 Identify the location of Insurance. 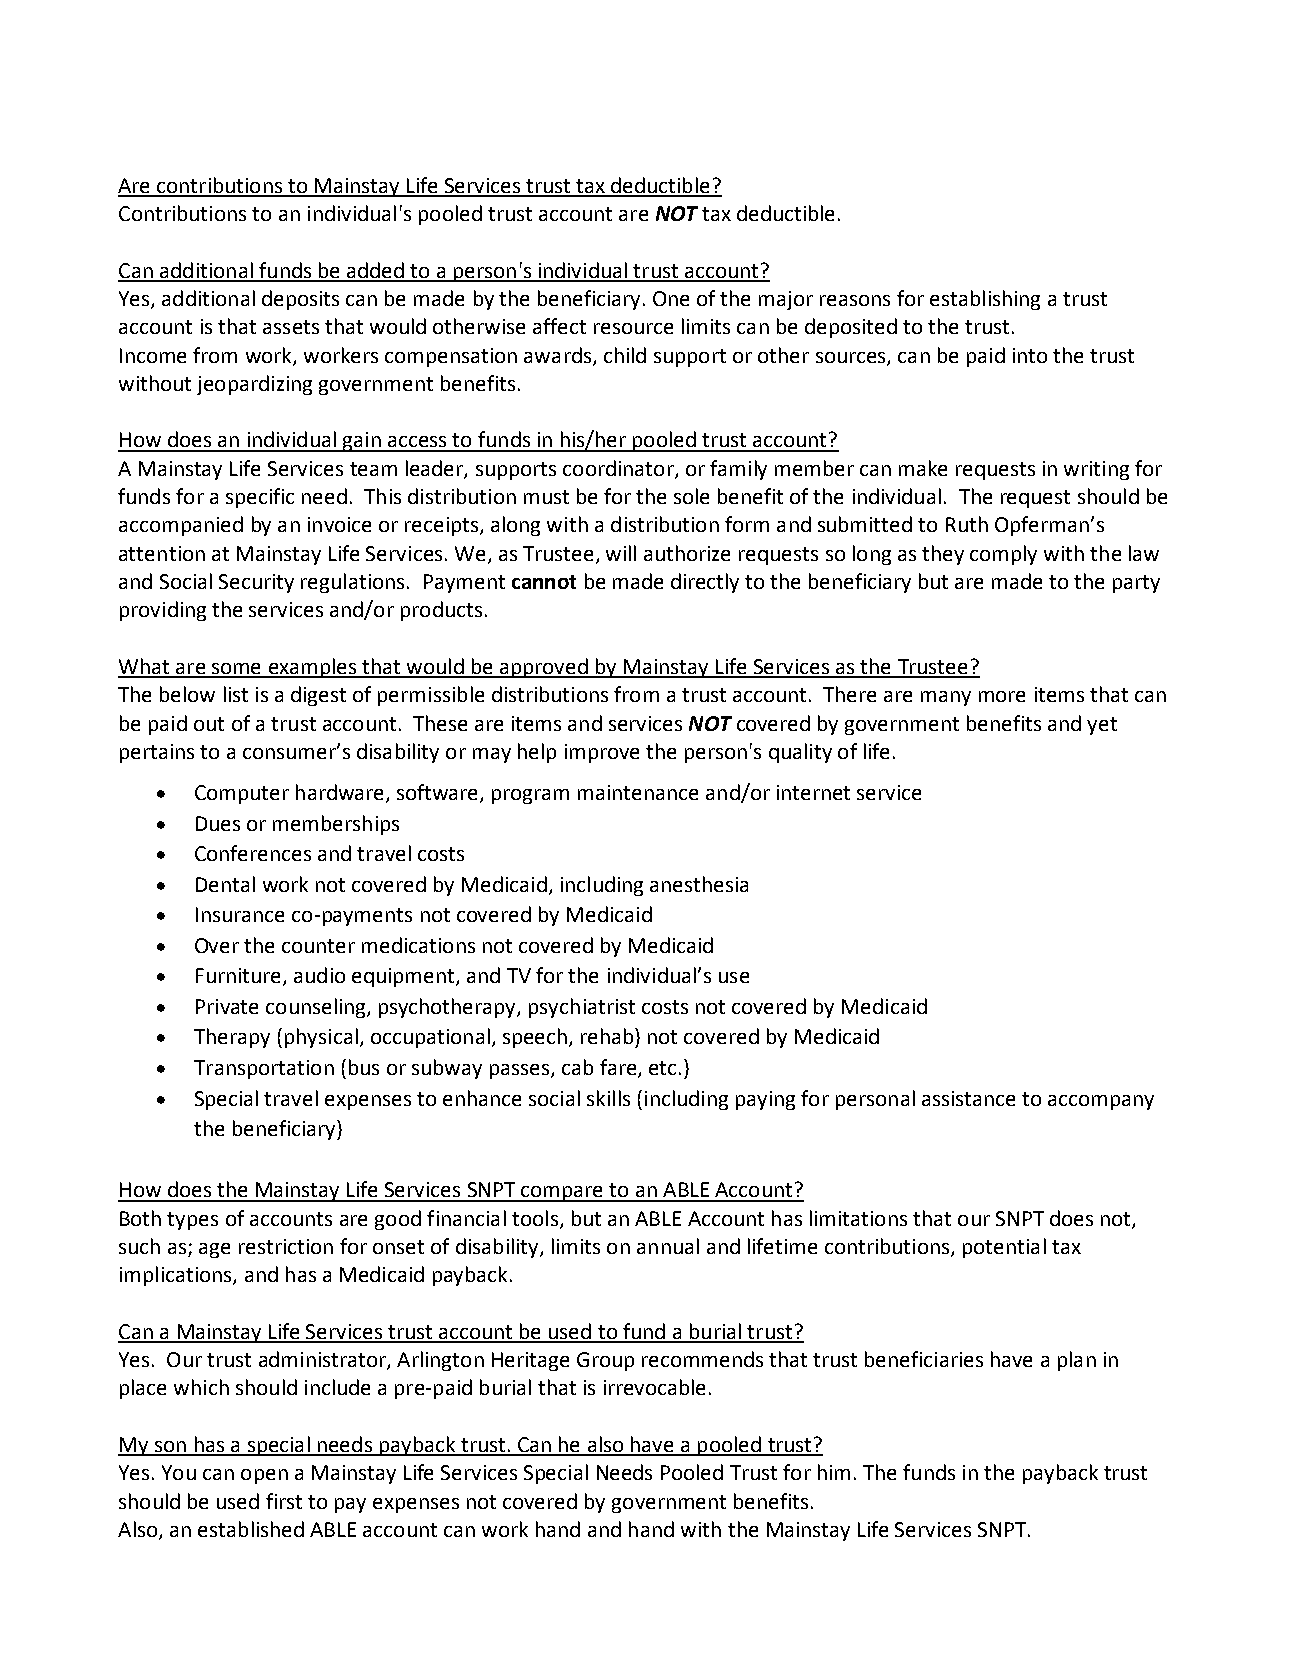
(240, 914).
